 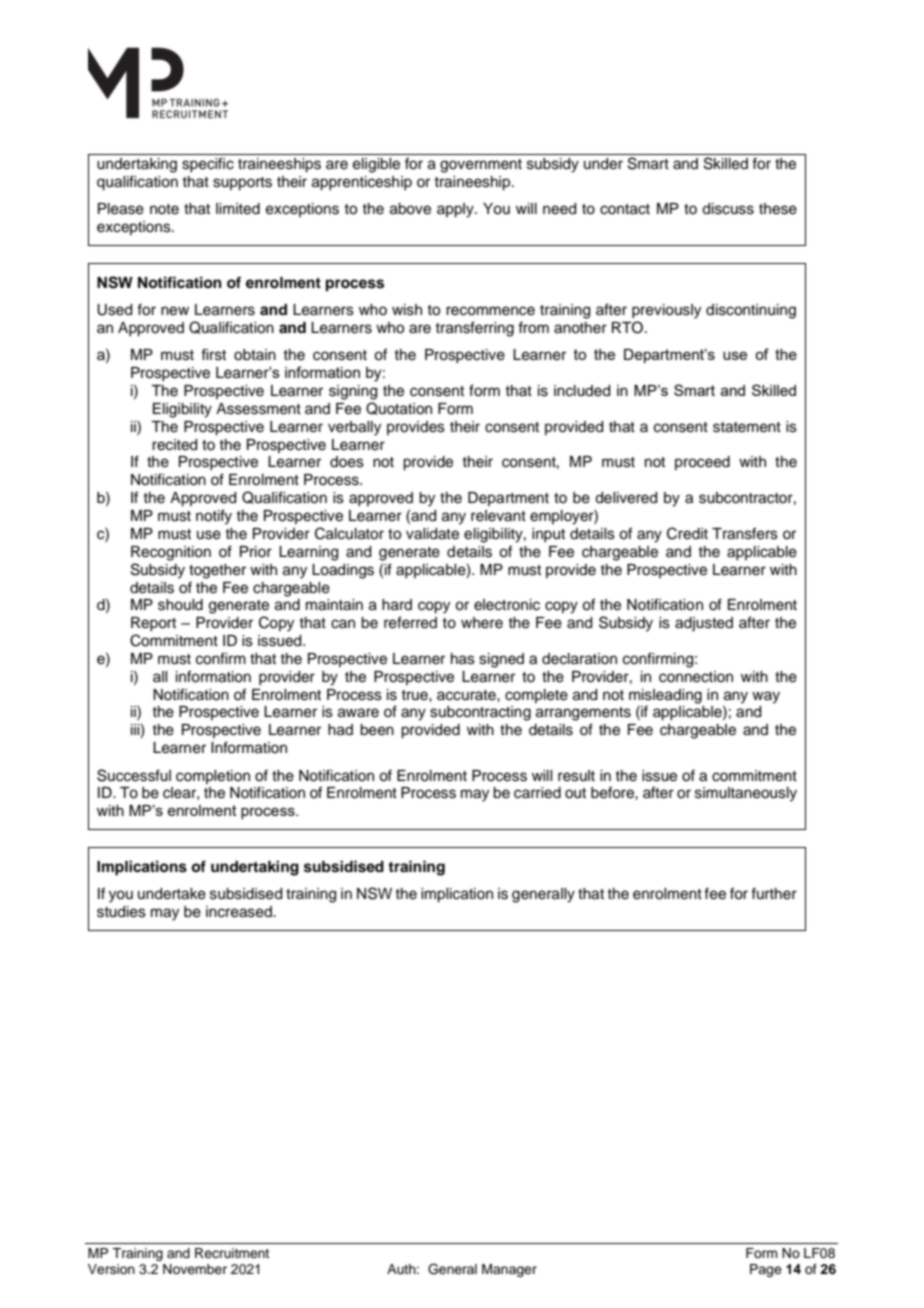 I want to click on recited, so click(x=174, y=445).
